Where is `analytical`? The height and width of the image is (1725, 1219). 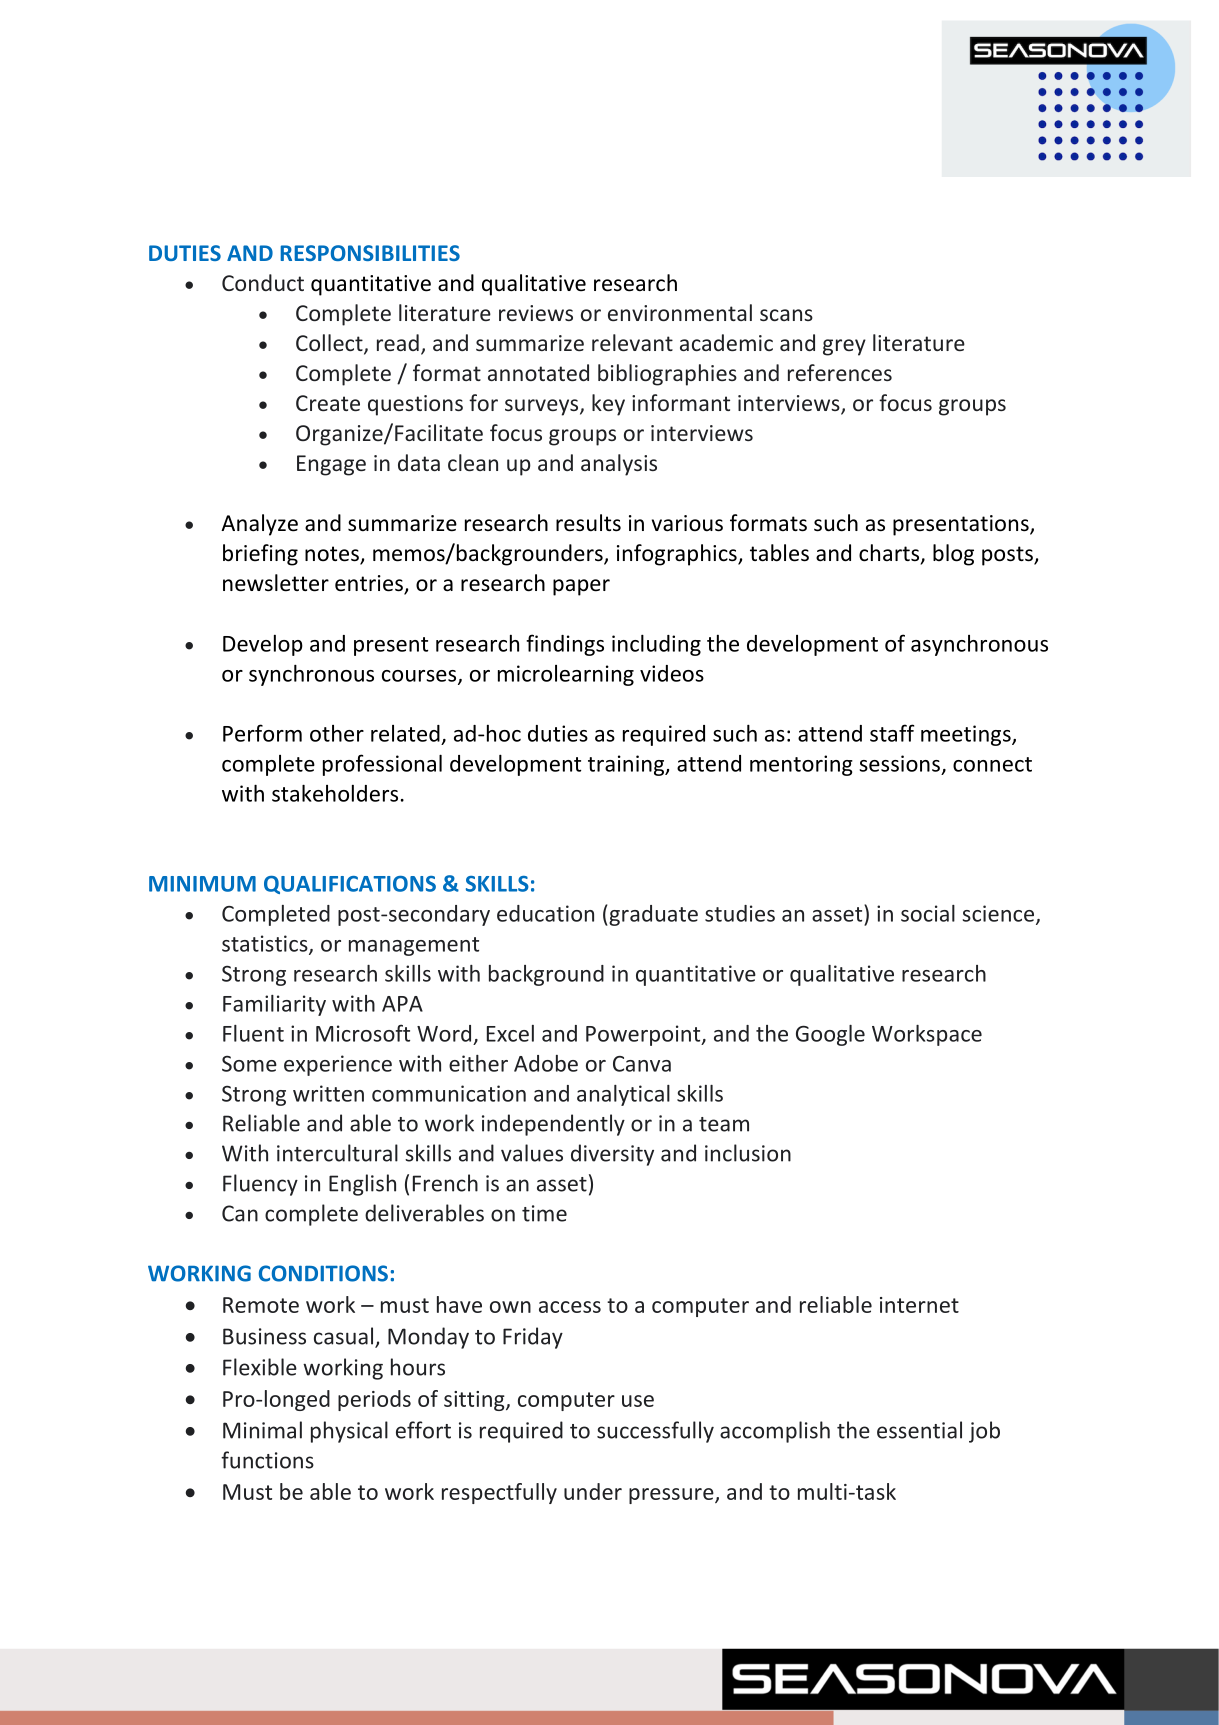
analytical is located at coordinates (623, 1095).
